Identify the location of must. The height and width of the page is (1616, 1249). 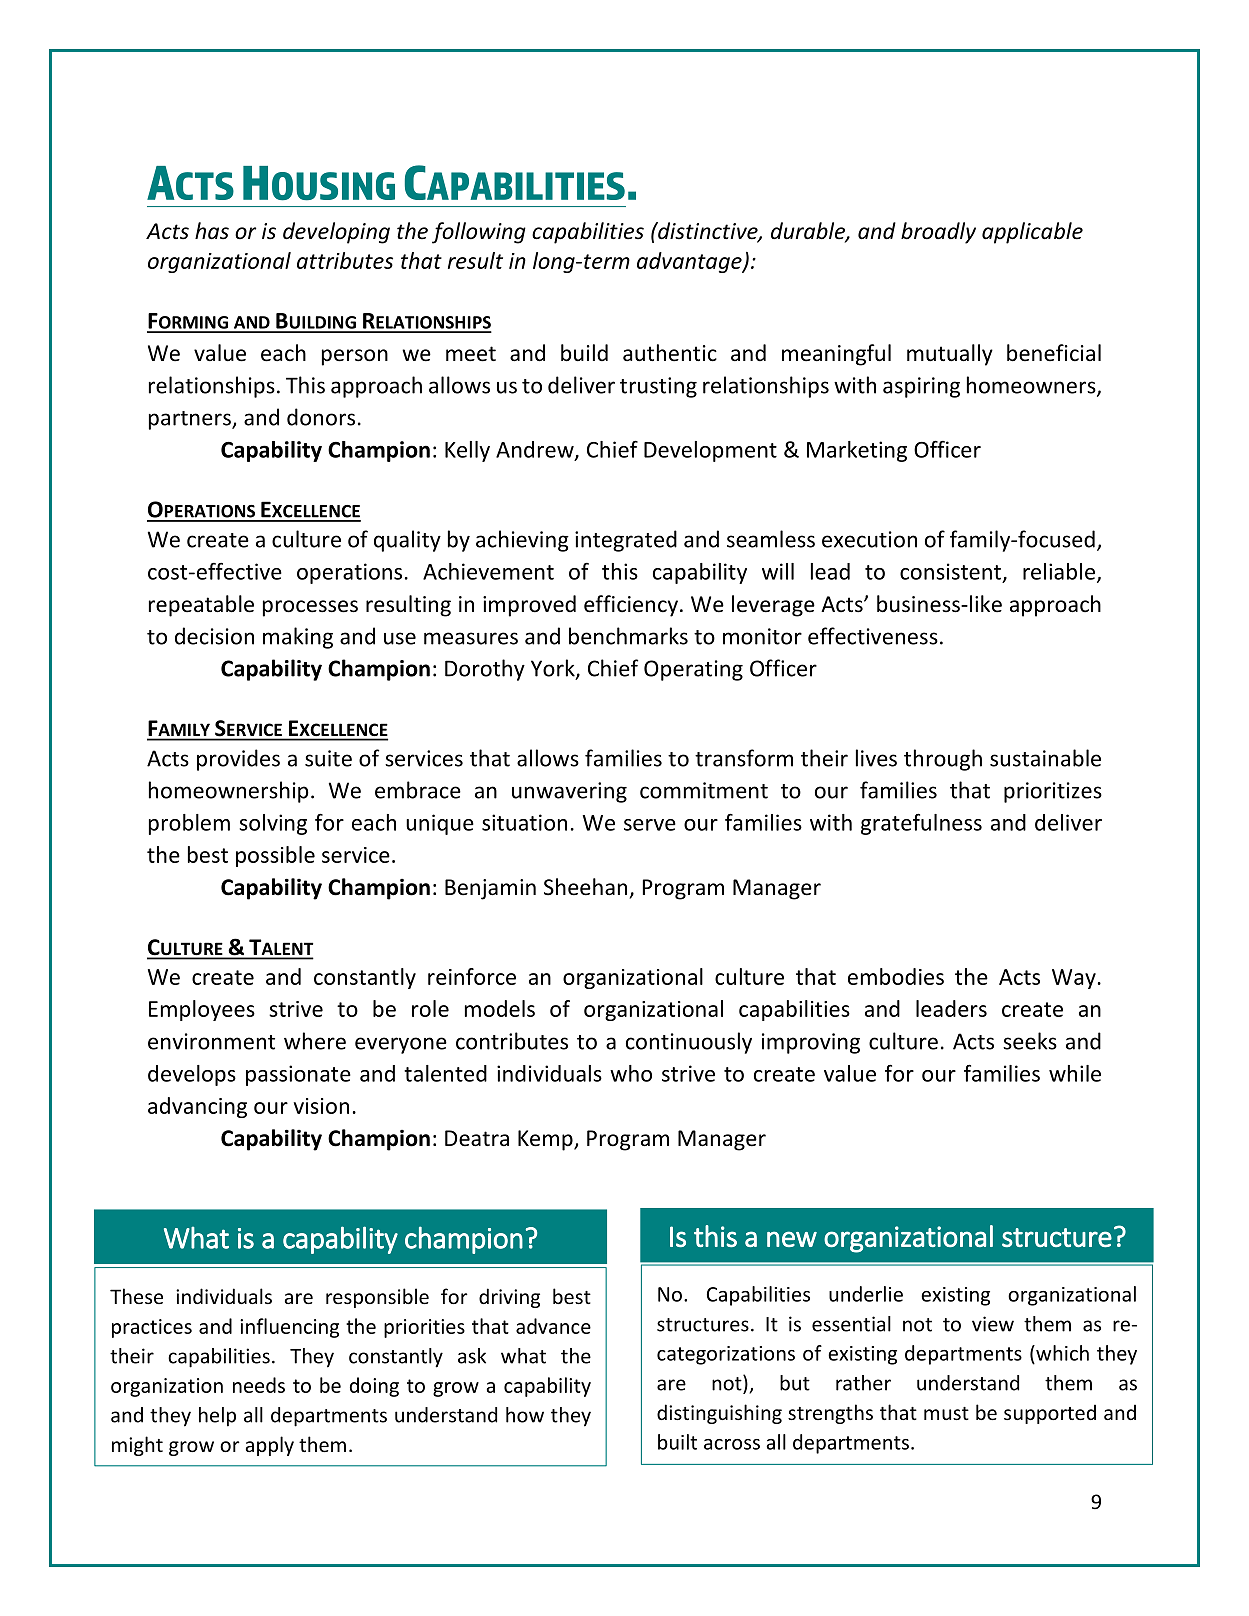
(946, 1413).
